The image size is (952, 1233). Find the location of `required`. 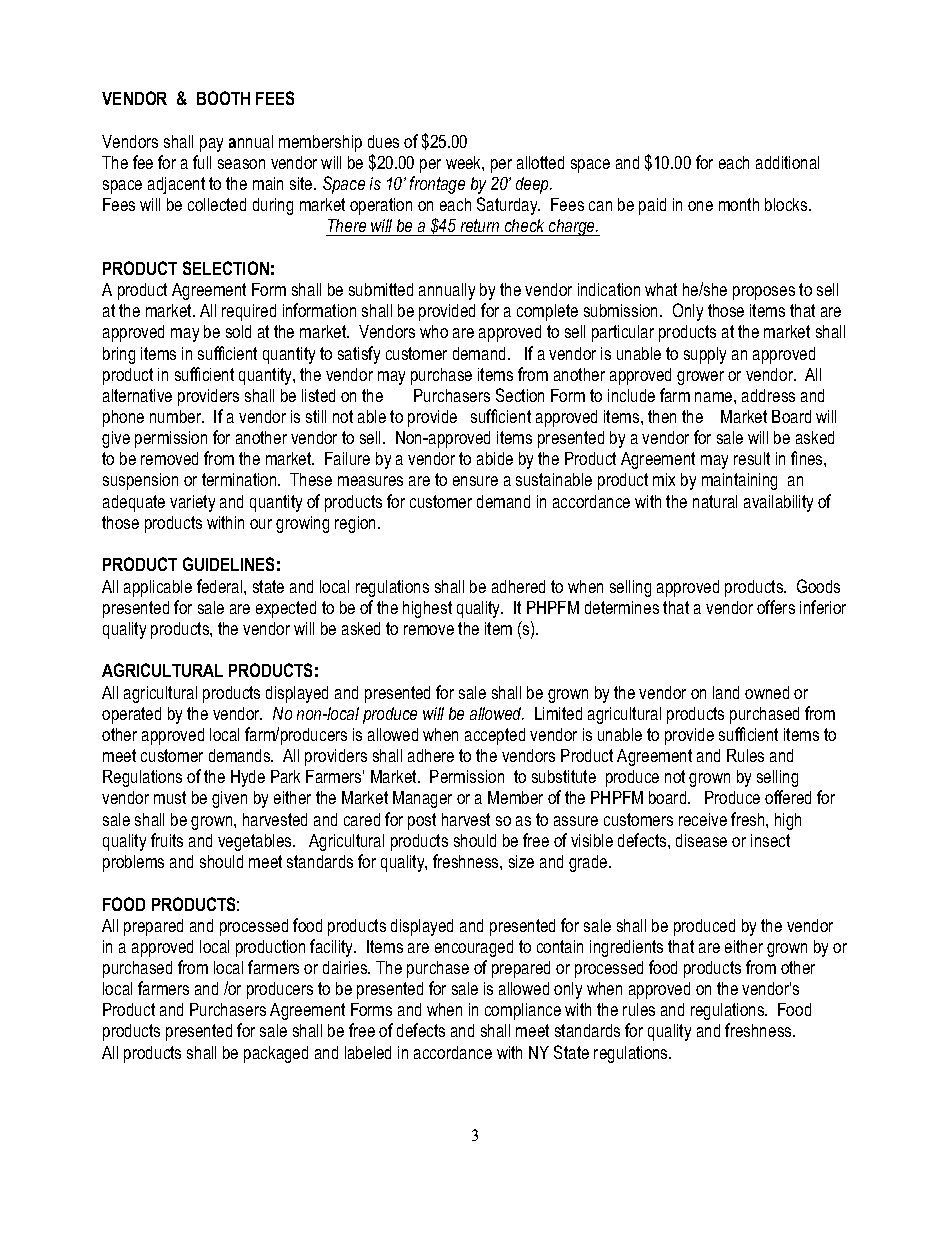

required is located at coordinates (249, 312).
